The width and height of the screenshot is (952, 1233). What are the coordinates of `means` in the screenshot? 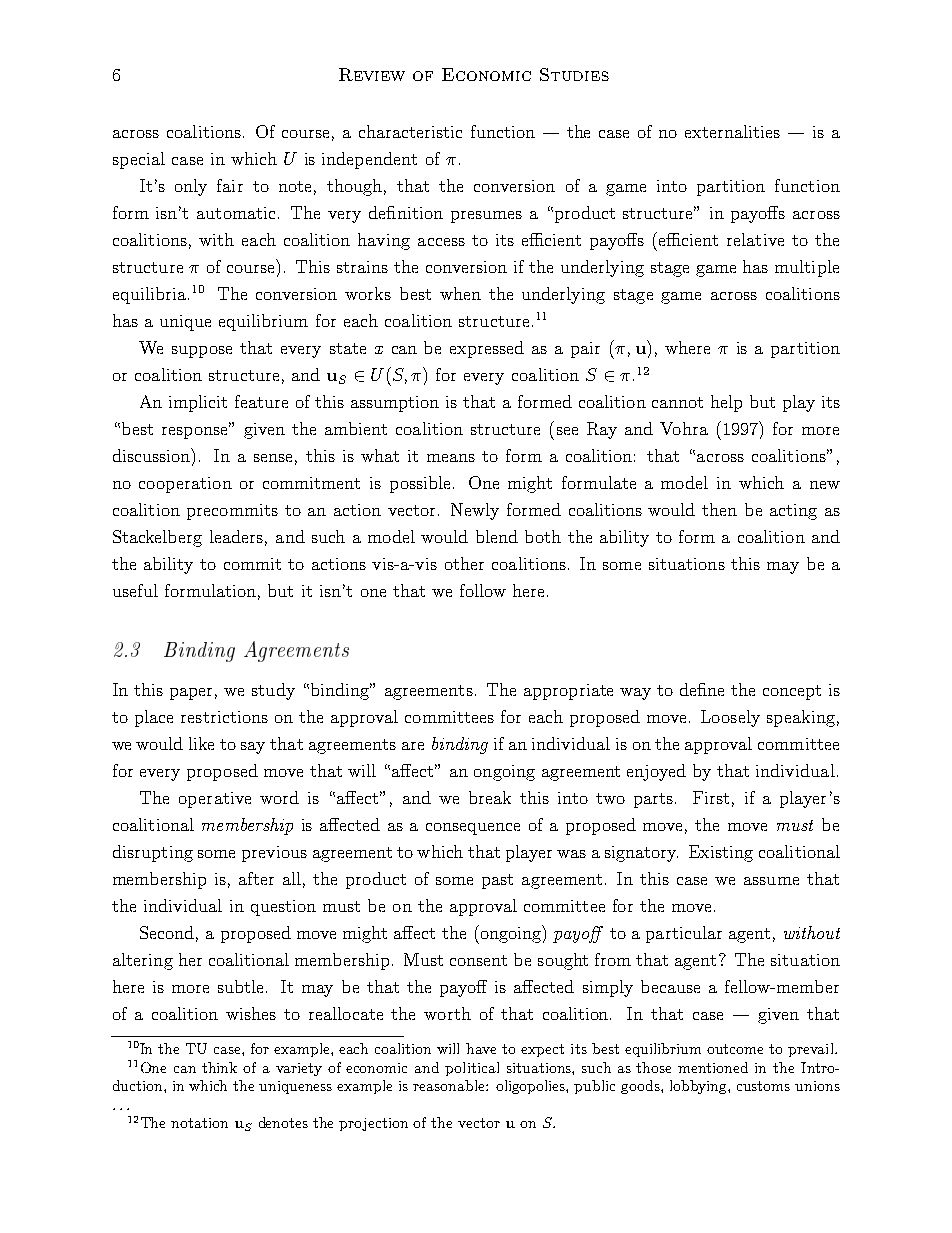 It's located at (451, 458).
